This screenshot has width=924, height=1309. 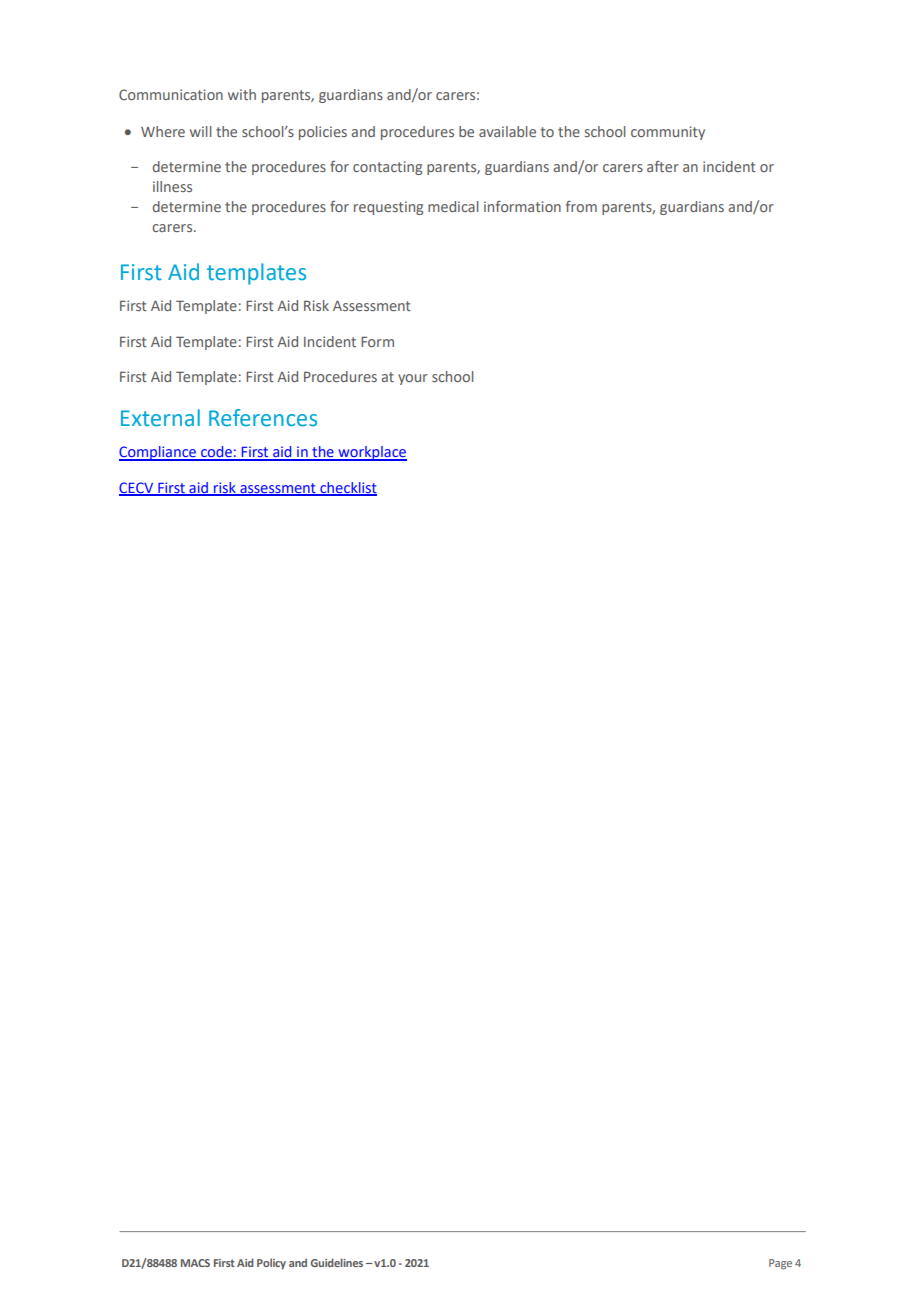 I want to click on References, so click(x=263, y=418).
